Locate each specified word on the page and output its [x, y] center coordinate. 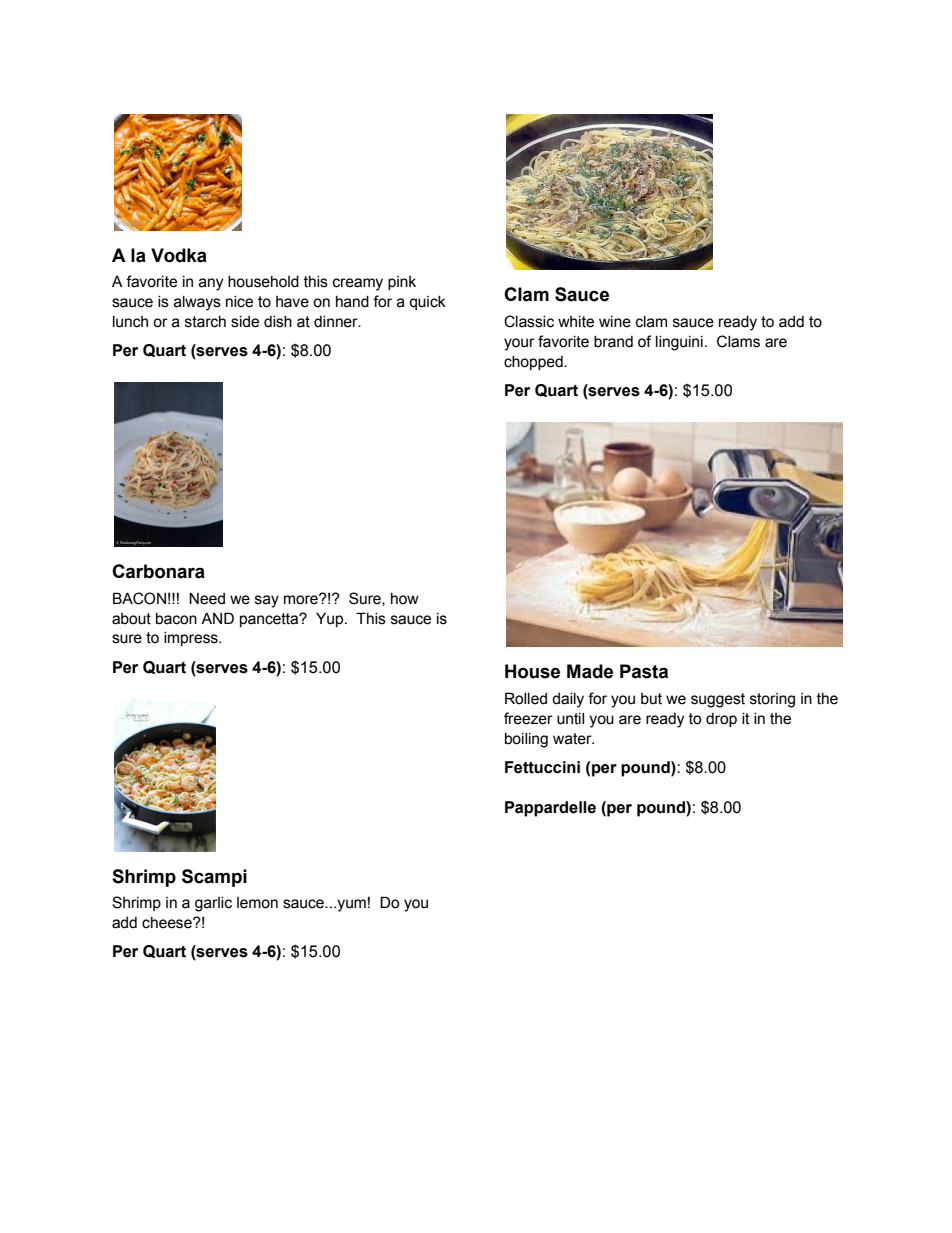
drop [721, 720]
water [573, 739]
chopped [534, 363]
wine [615, 322]
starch [205, 322]
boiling [526, 740]
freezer [528, 718]
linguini [679, 343]
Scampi [214, 878]
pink [402, 283]
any [211, 284]
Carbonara [158, 571]
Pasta [644, 671]
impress [192, 639]
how [405, 599]
